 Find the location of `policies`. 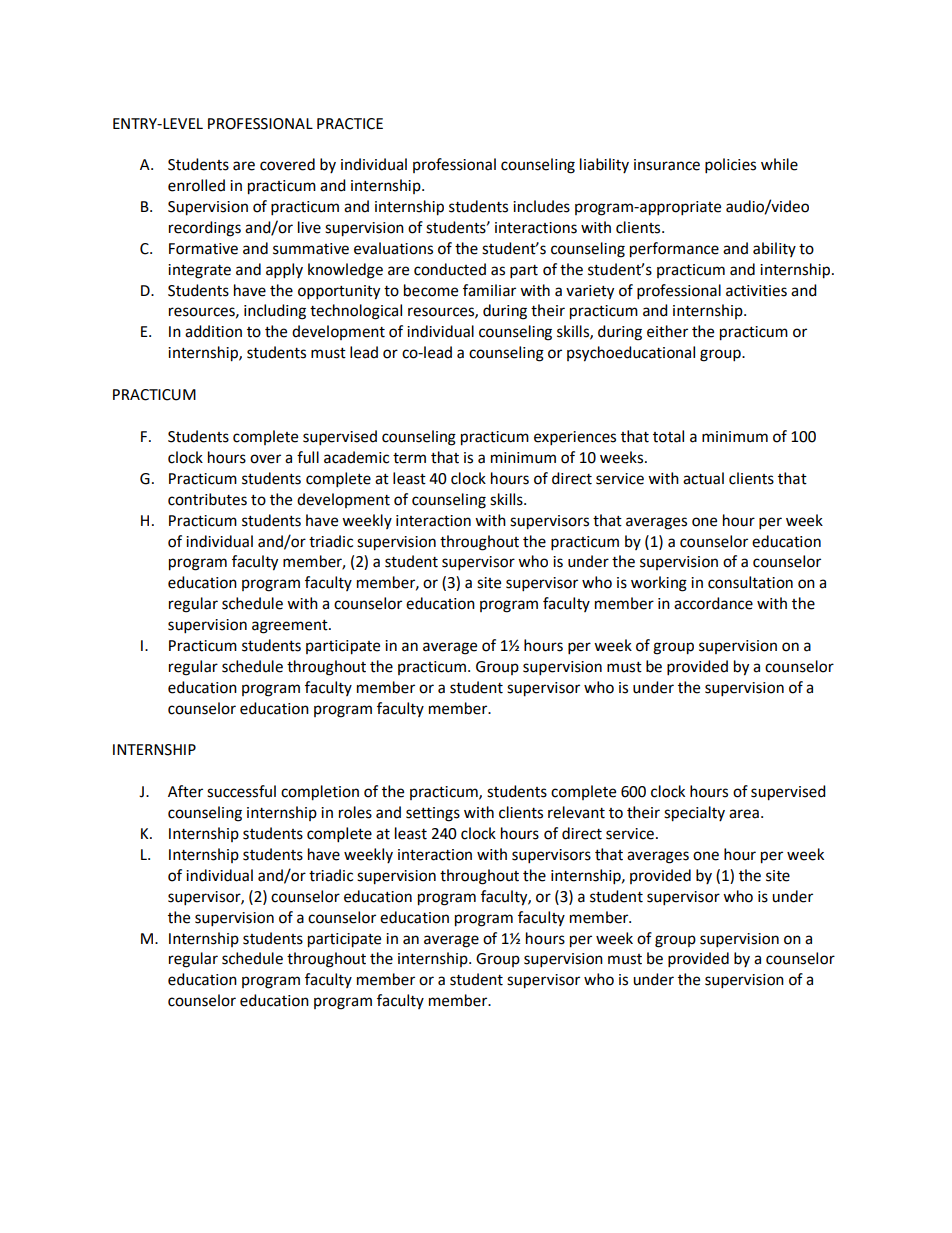

policies is located at coordinates (730, 166).
